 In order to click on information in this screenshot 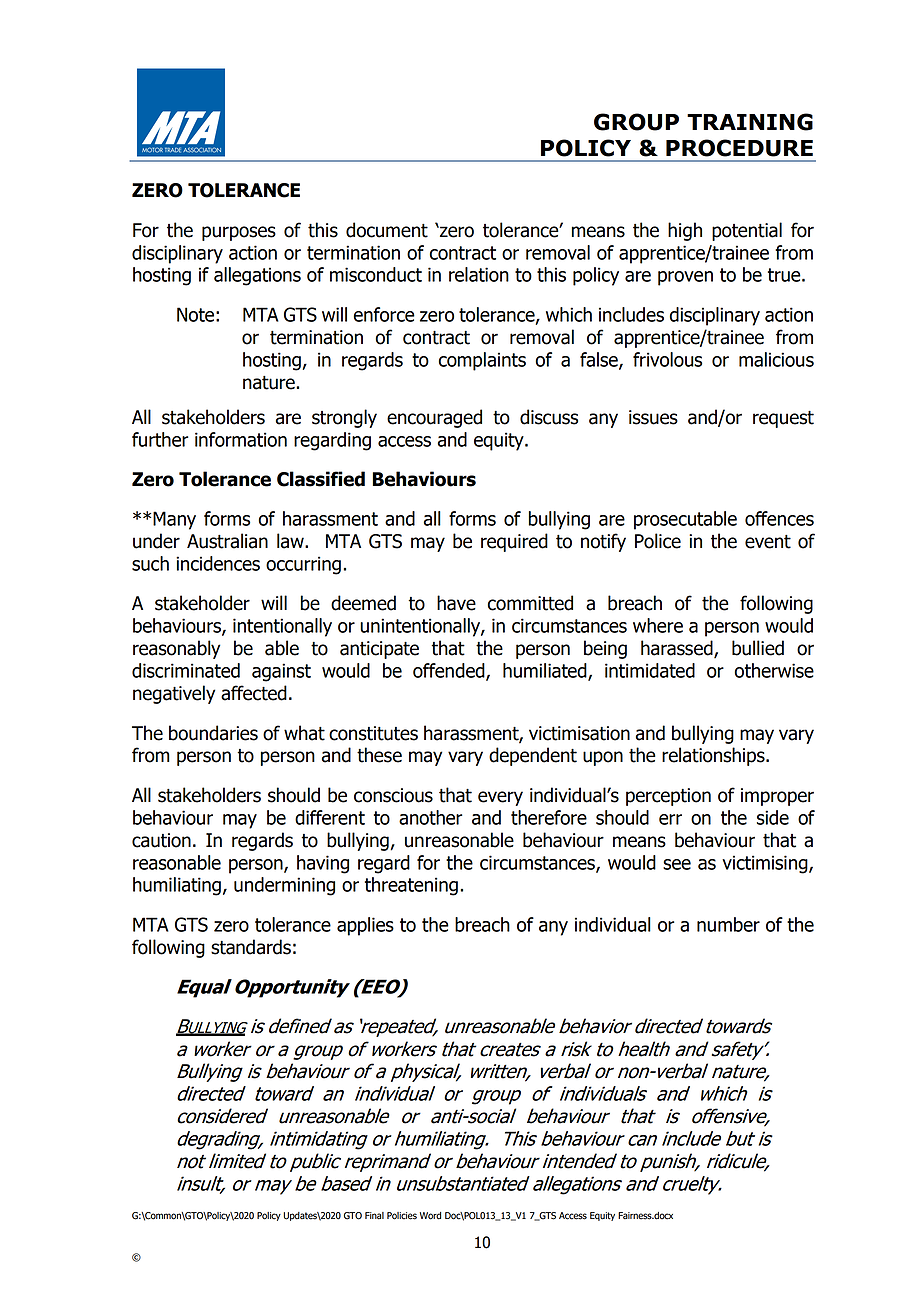, I will do `click(241, 439)`.
